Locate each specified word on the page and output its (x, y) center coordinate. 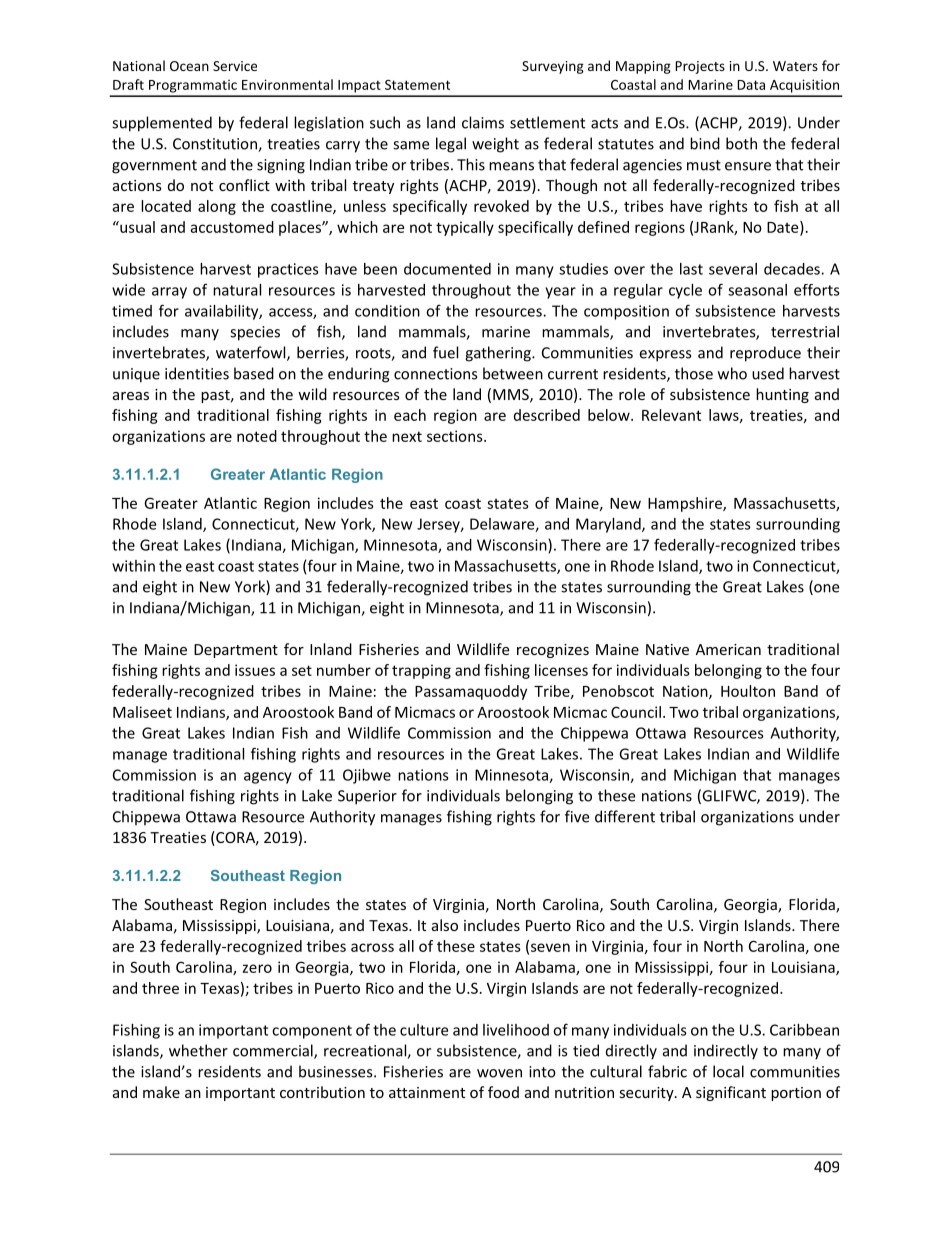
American (728, 649)
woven (499, 1073)
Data (751, 85)
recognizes (553, 651)
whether (198, 1050)
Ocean (189, 66)
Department (236, 651)
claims (483, 122)
